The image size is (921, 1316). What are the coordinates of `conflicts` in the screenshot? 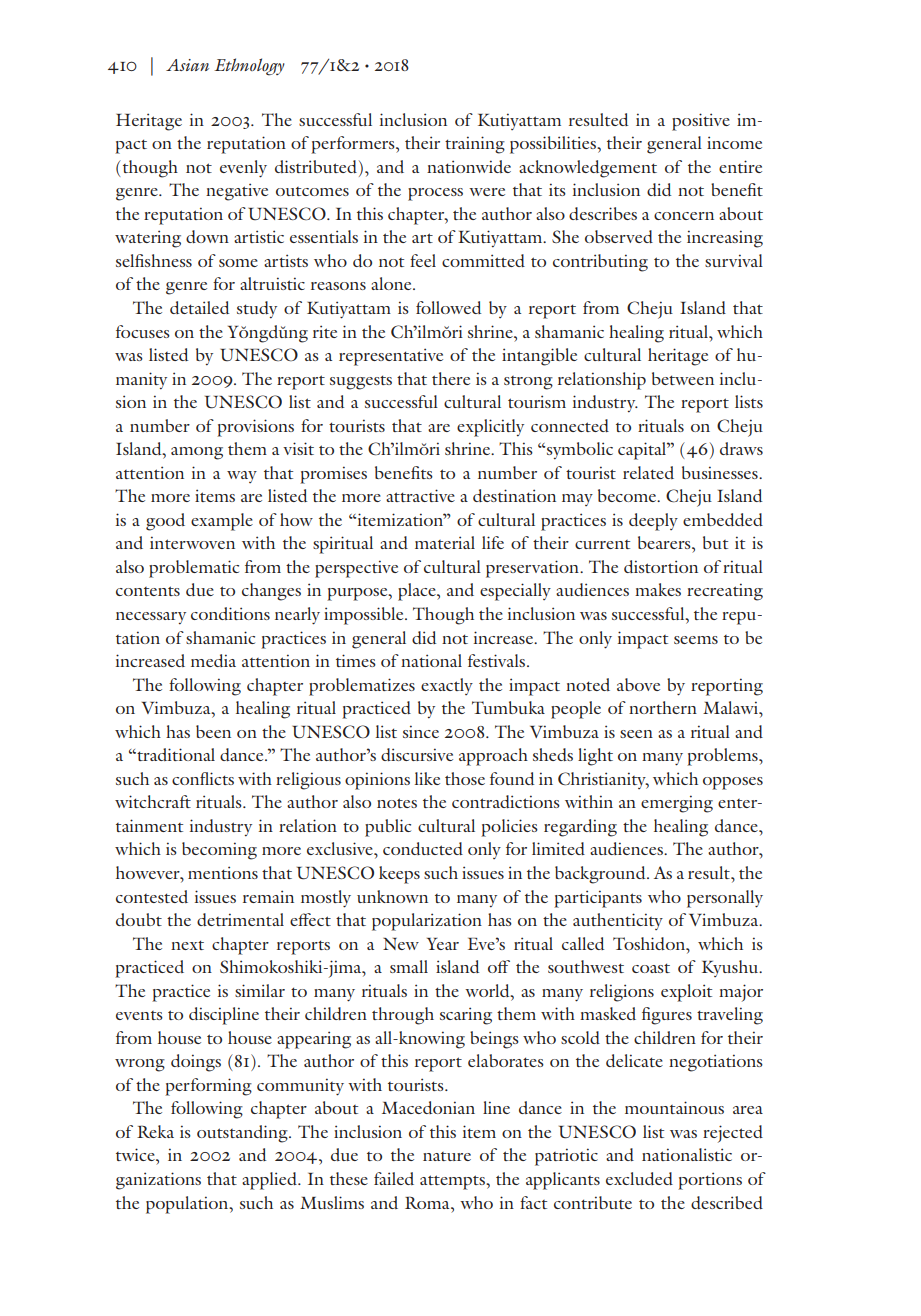 It's located at (203, 778).
